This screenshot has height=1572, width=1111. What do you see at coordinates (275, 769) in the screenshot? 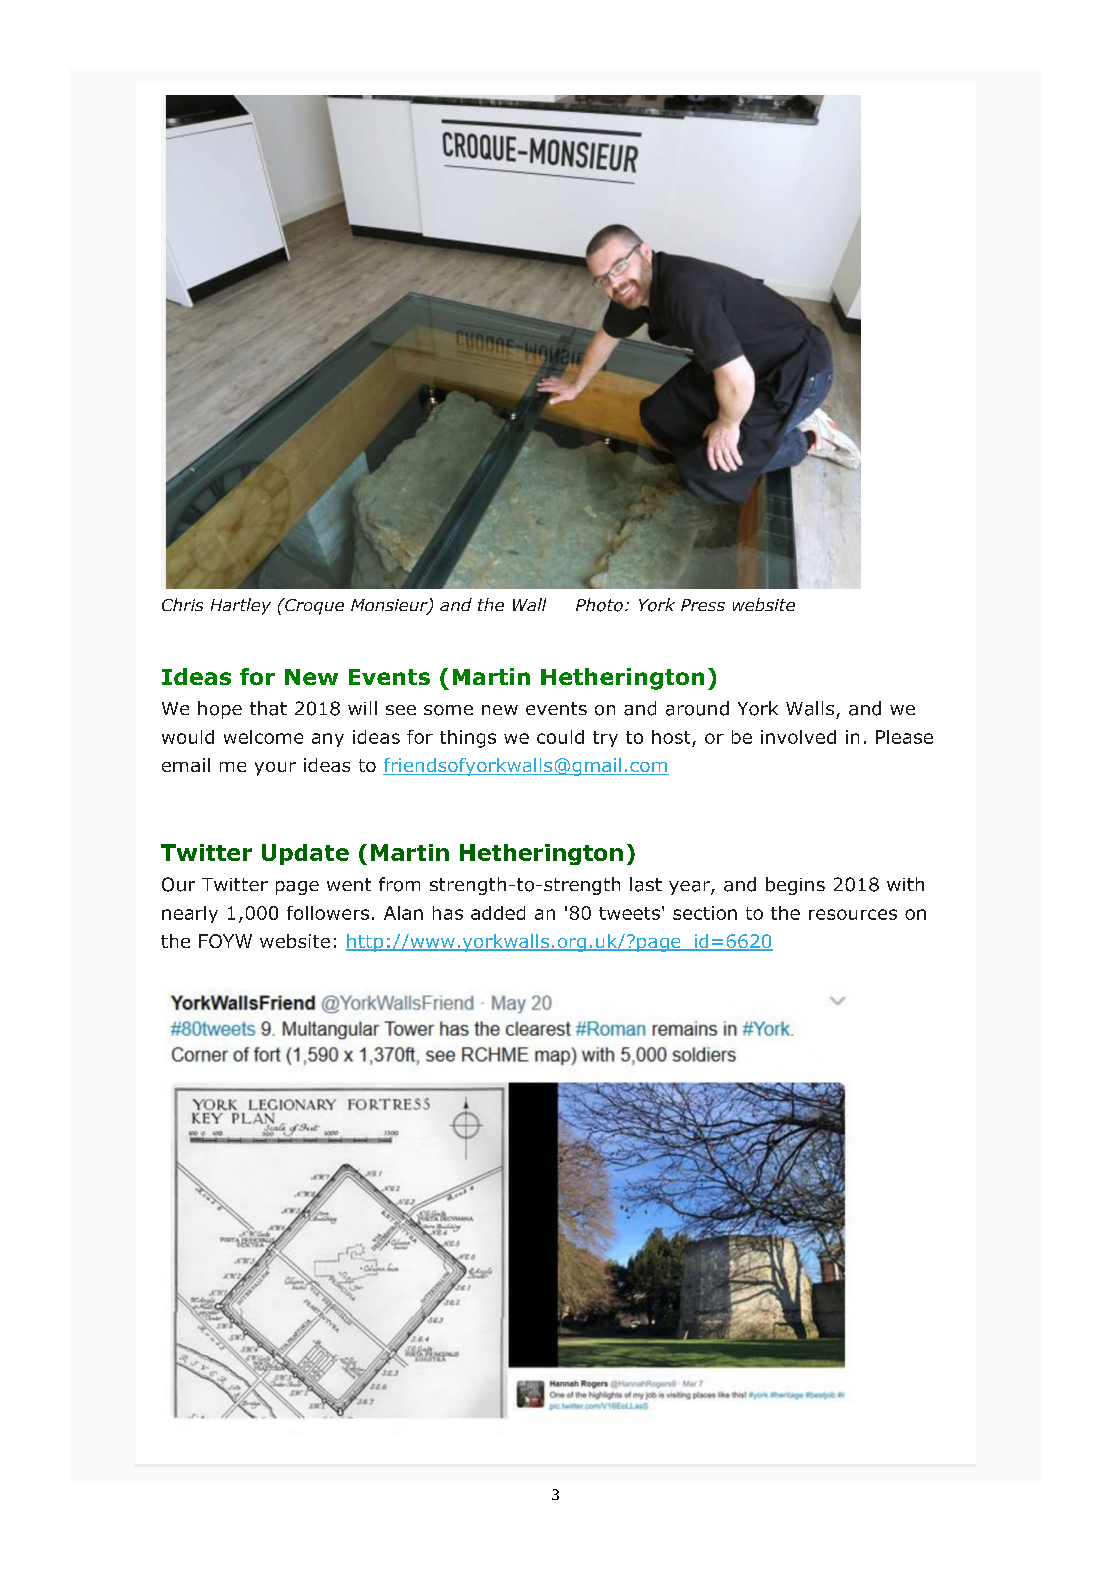
I see `your` at bounding box center [275, 769].
